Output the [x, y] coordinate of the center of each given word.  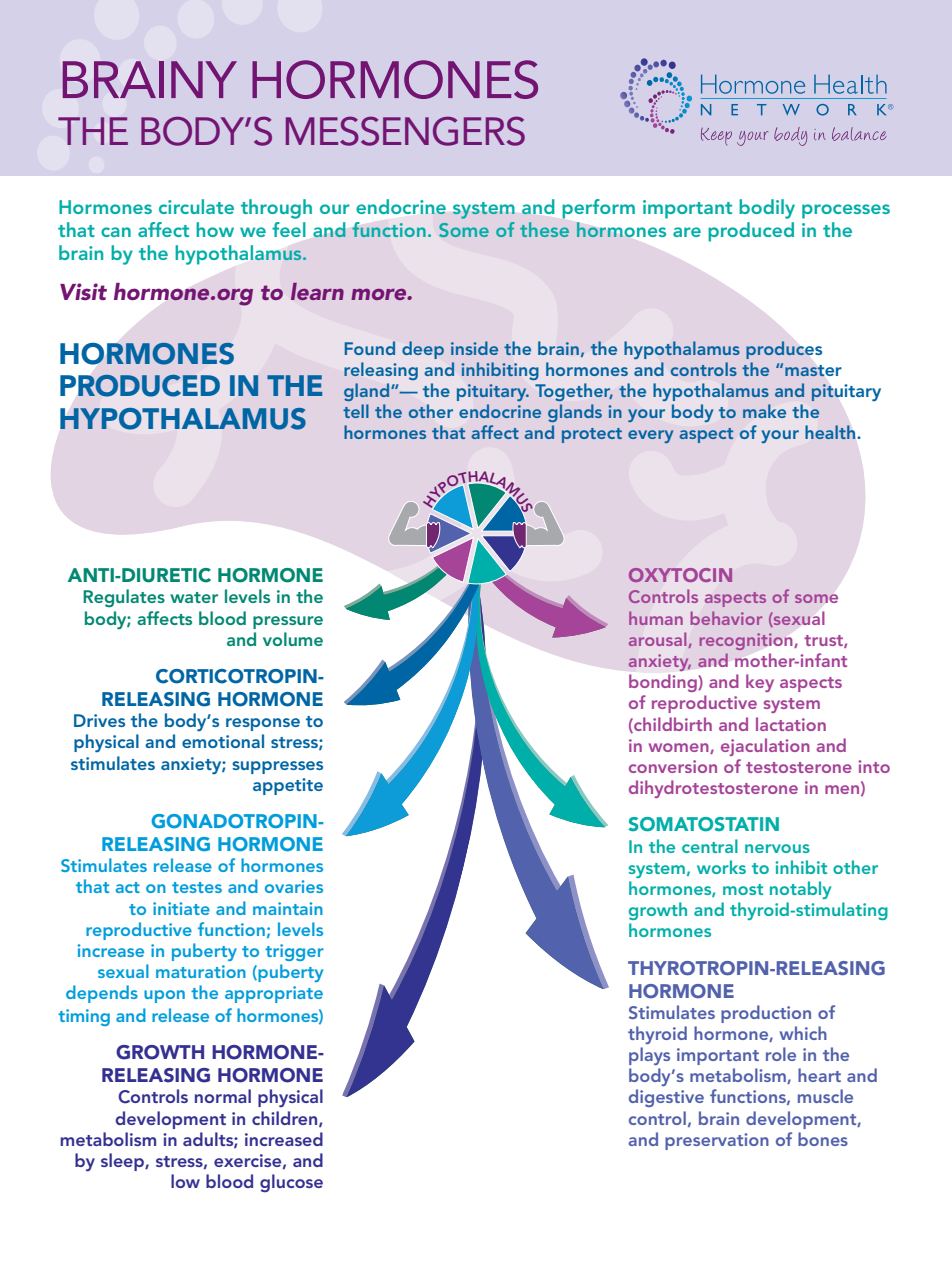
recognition [746, 641]
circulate [196, 206]
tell [356, 411]
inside [474, 348]
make [764, 411]
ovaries [294, 886]
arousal [659, 640]
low [185, 1181]
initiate [181, 908]
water [194, 597]
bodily [767, 209]
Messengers [405, 131]
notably [800, 890]
